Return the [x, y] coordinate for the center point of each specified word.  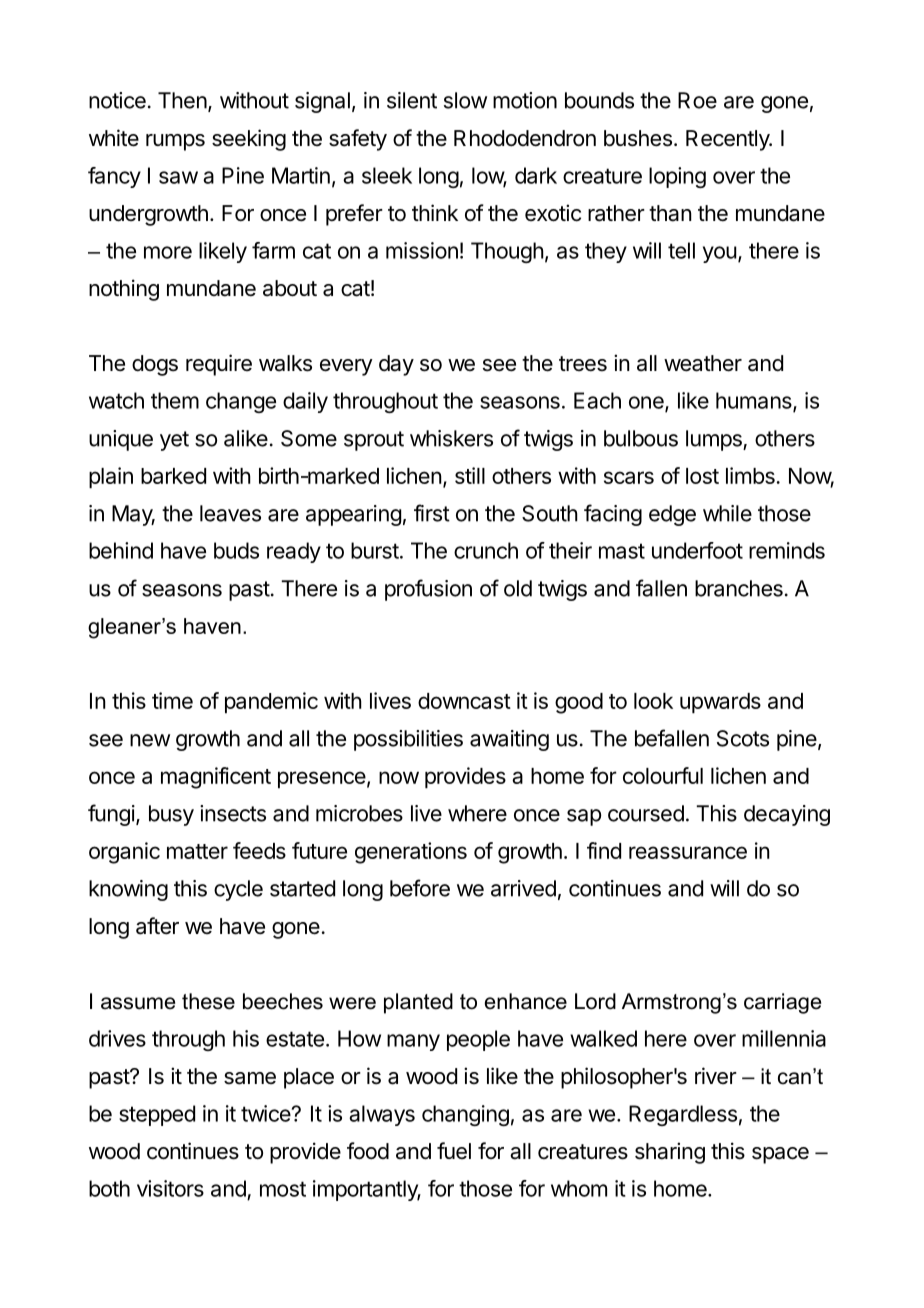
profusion [428, 590]
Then [182, 100]
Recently [728, 140]
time [172, 700]
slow [465, 100]
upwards [720, 703]
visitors [170, 1188]
